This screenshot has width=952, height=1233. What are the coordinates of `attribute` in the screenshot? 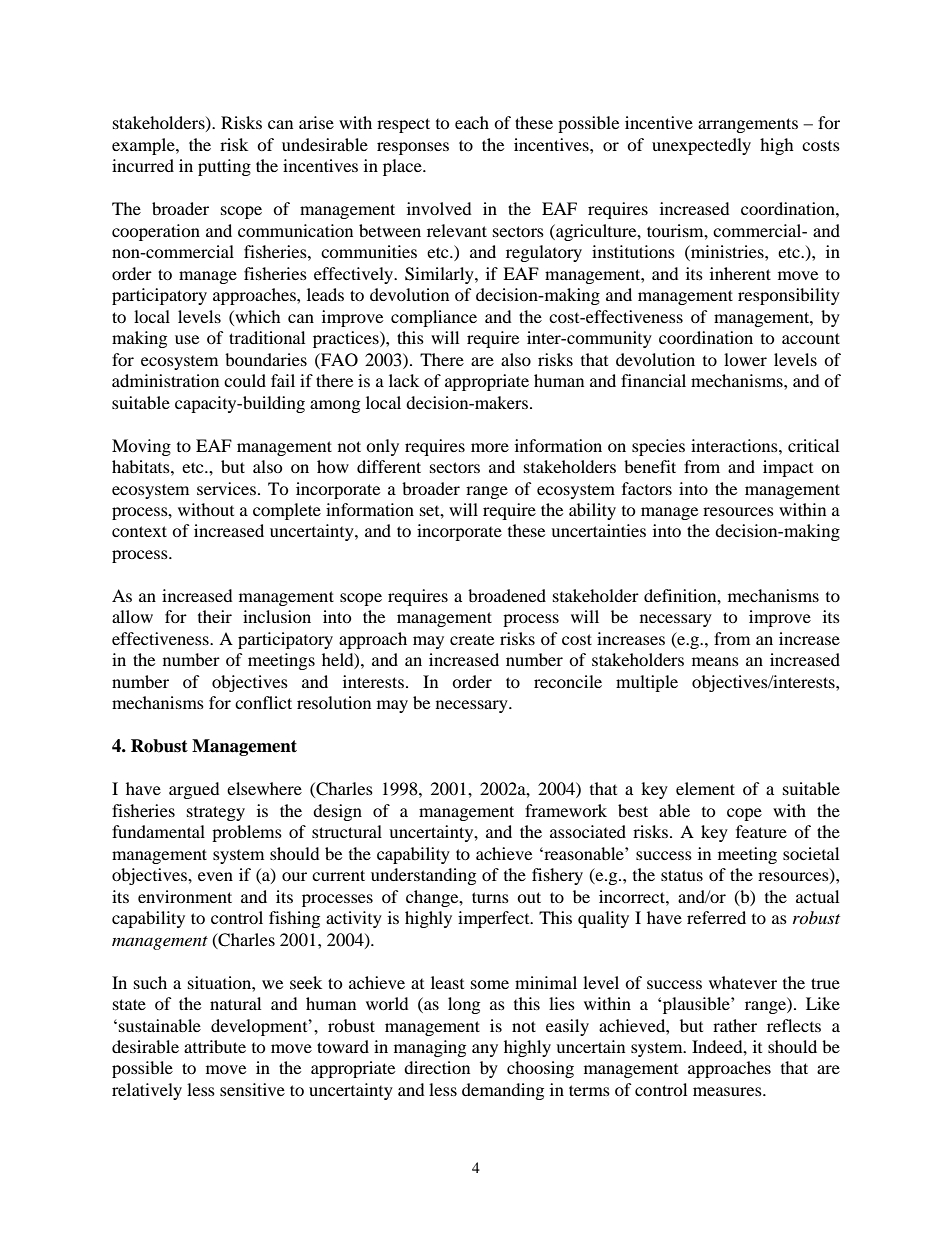 It's located at (215, 1046).
